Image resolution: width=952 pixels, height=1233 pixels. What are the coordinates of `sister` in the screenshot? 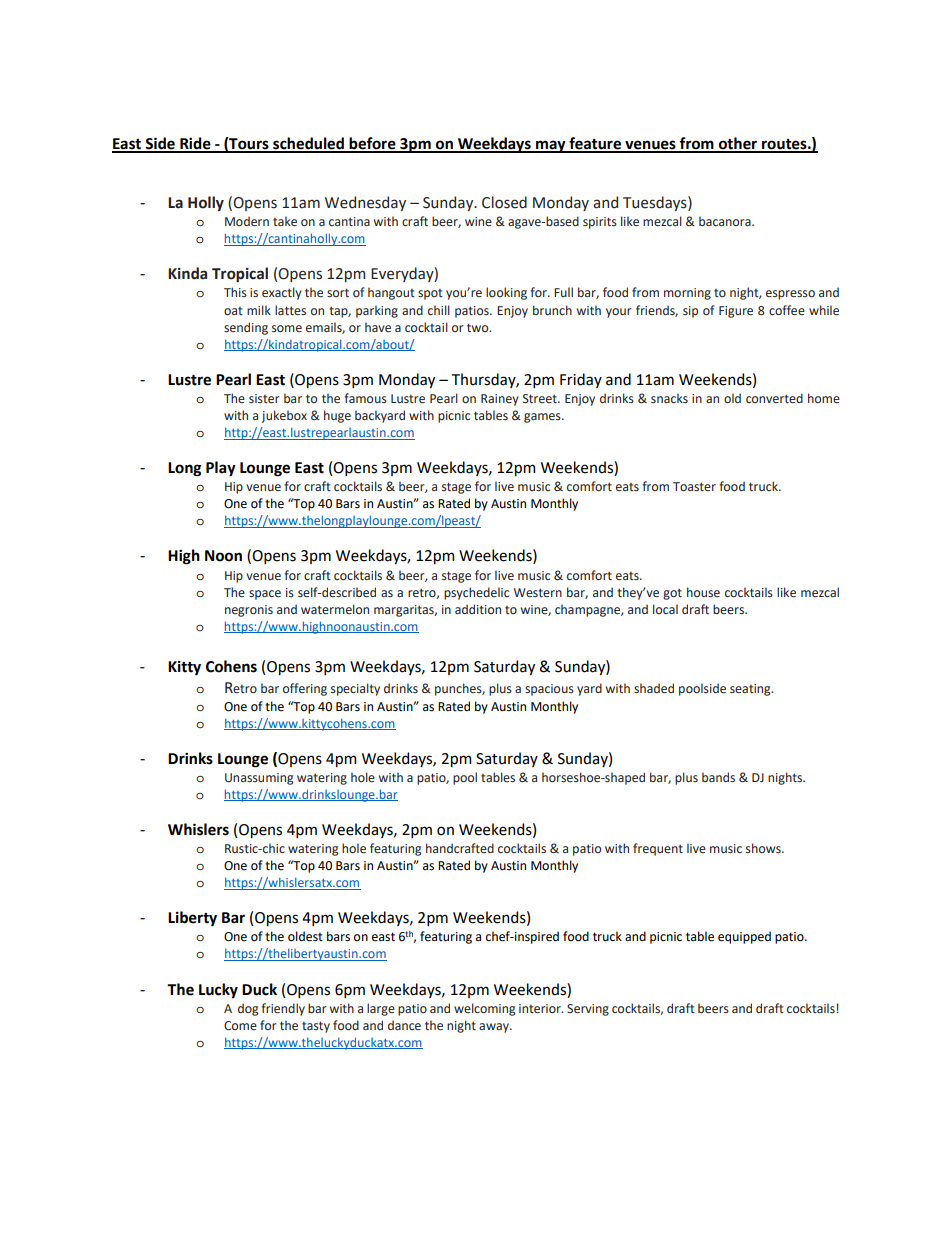 It's located at (264, 399).
